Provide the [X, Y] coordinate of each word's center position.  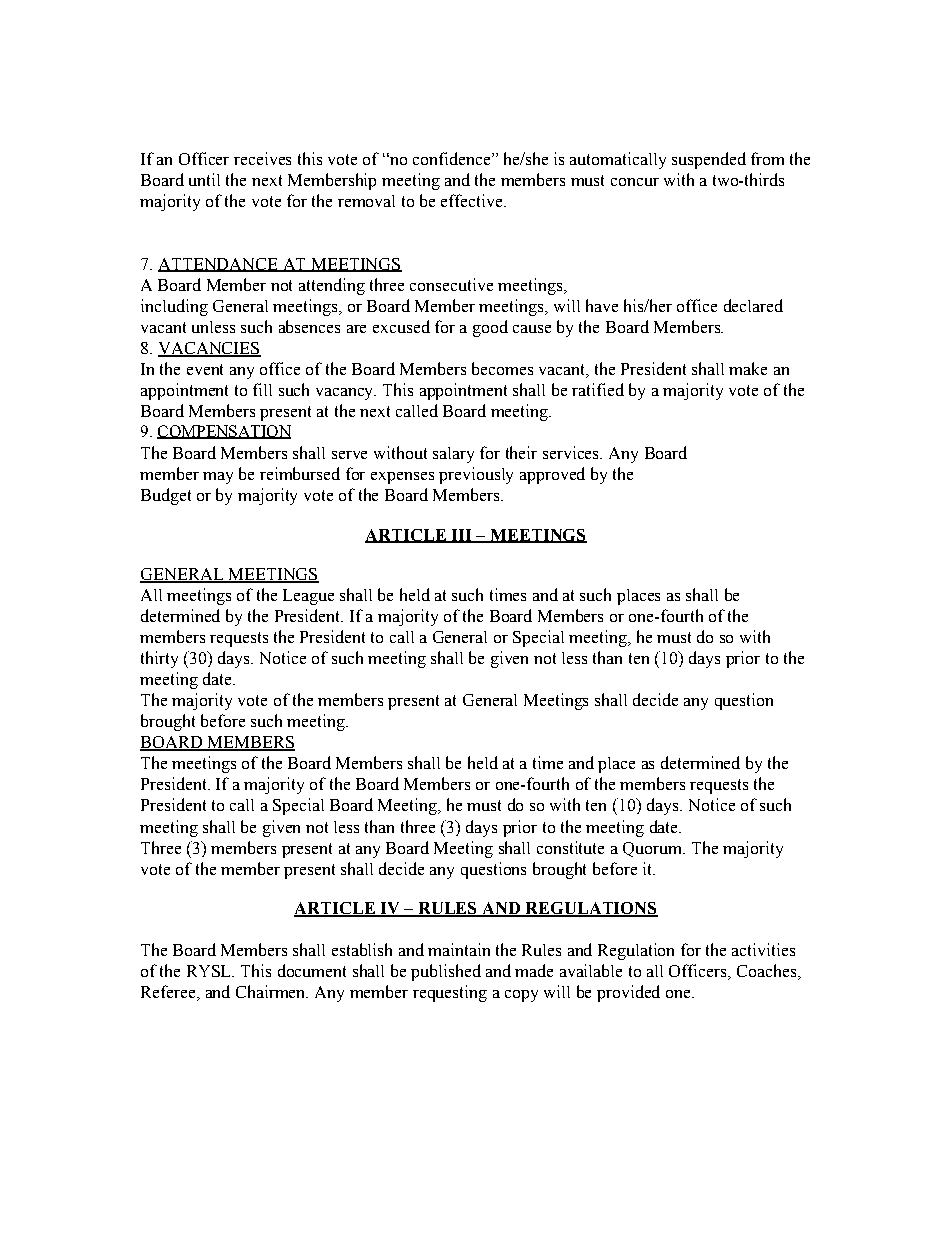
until [204, 179]
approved [552, 475]
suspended [709, 160]
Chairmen [272, 991]
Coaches [766, 970]
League [308, 597]
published [446, 972]
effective [473, 200]
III [461, 536]
